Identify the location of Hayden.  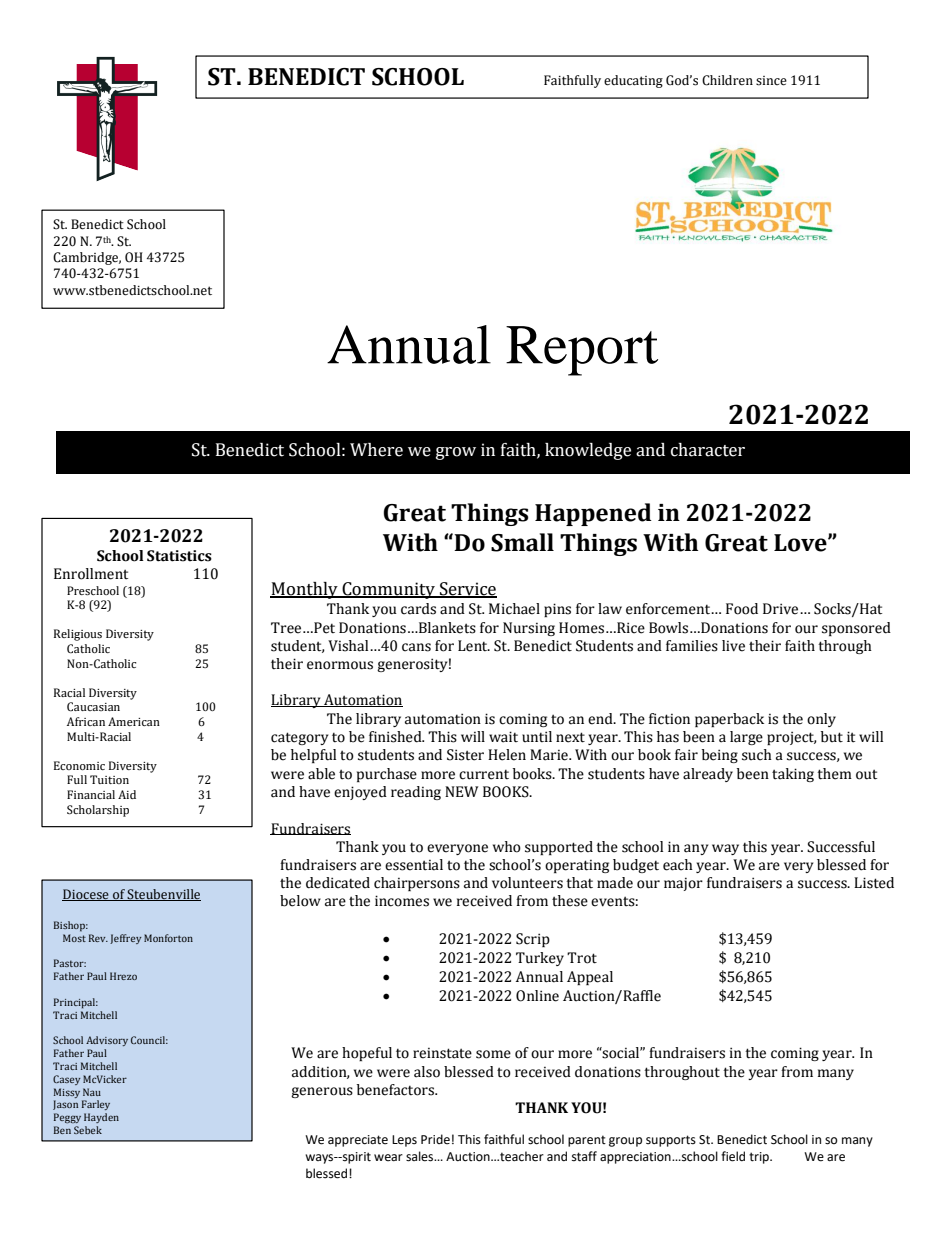
(101, 1118).
